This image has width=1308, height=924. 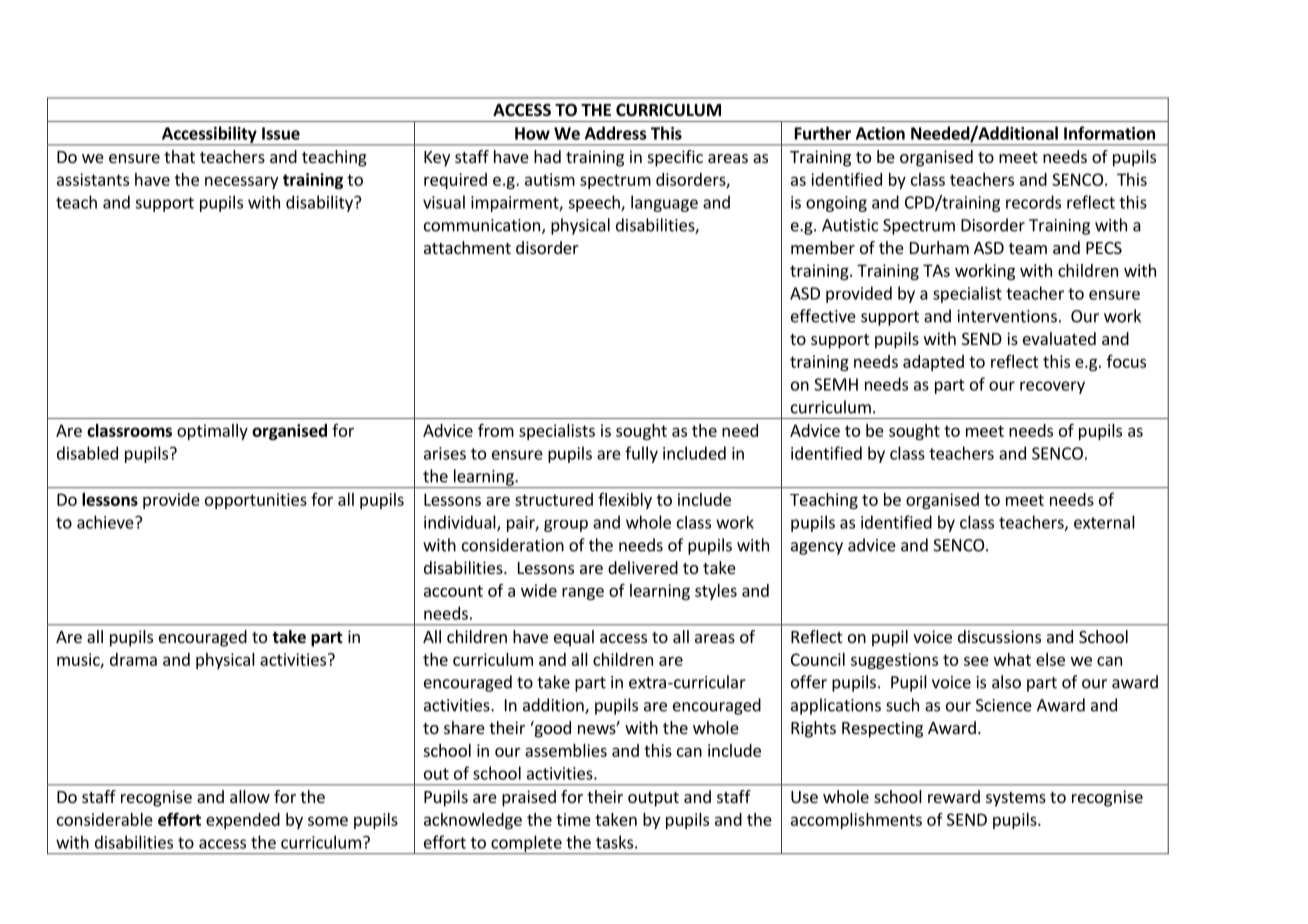 What do you see at coordinates (547, 156) in the image?
I see `had` at bounding box center [547, 156].
